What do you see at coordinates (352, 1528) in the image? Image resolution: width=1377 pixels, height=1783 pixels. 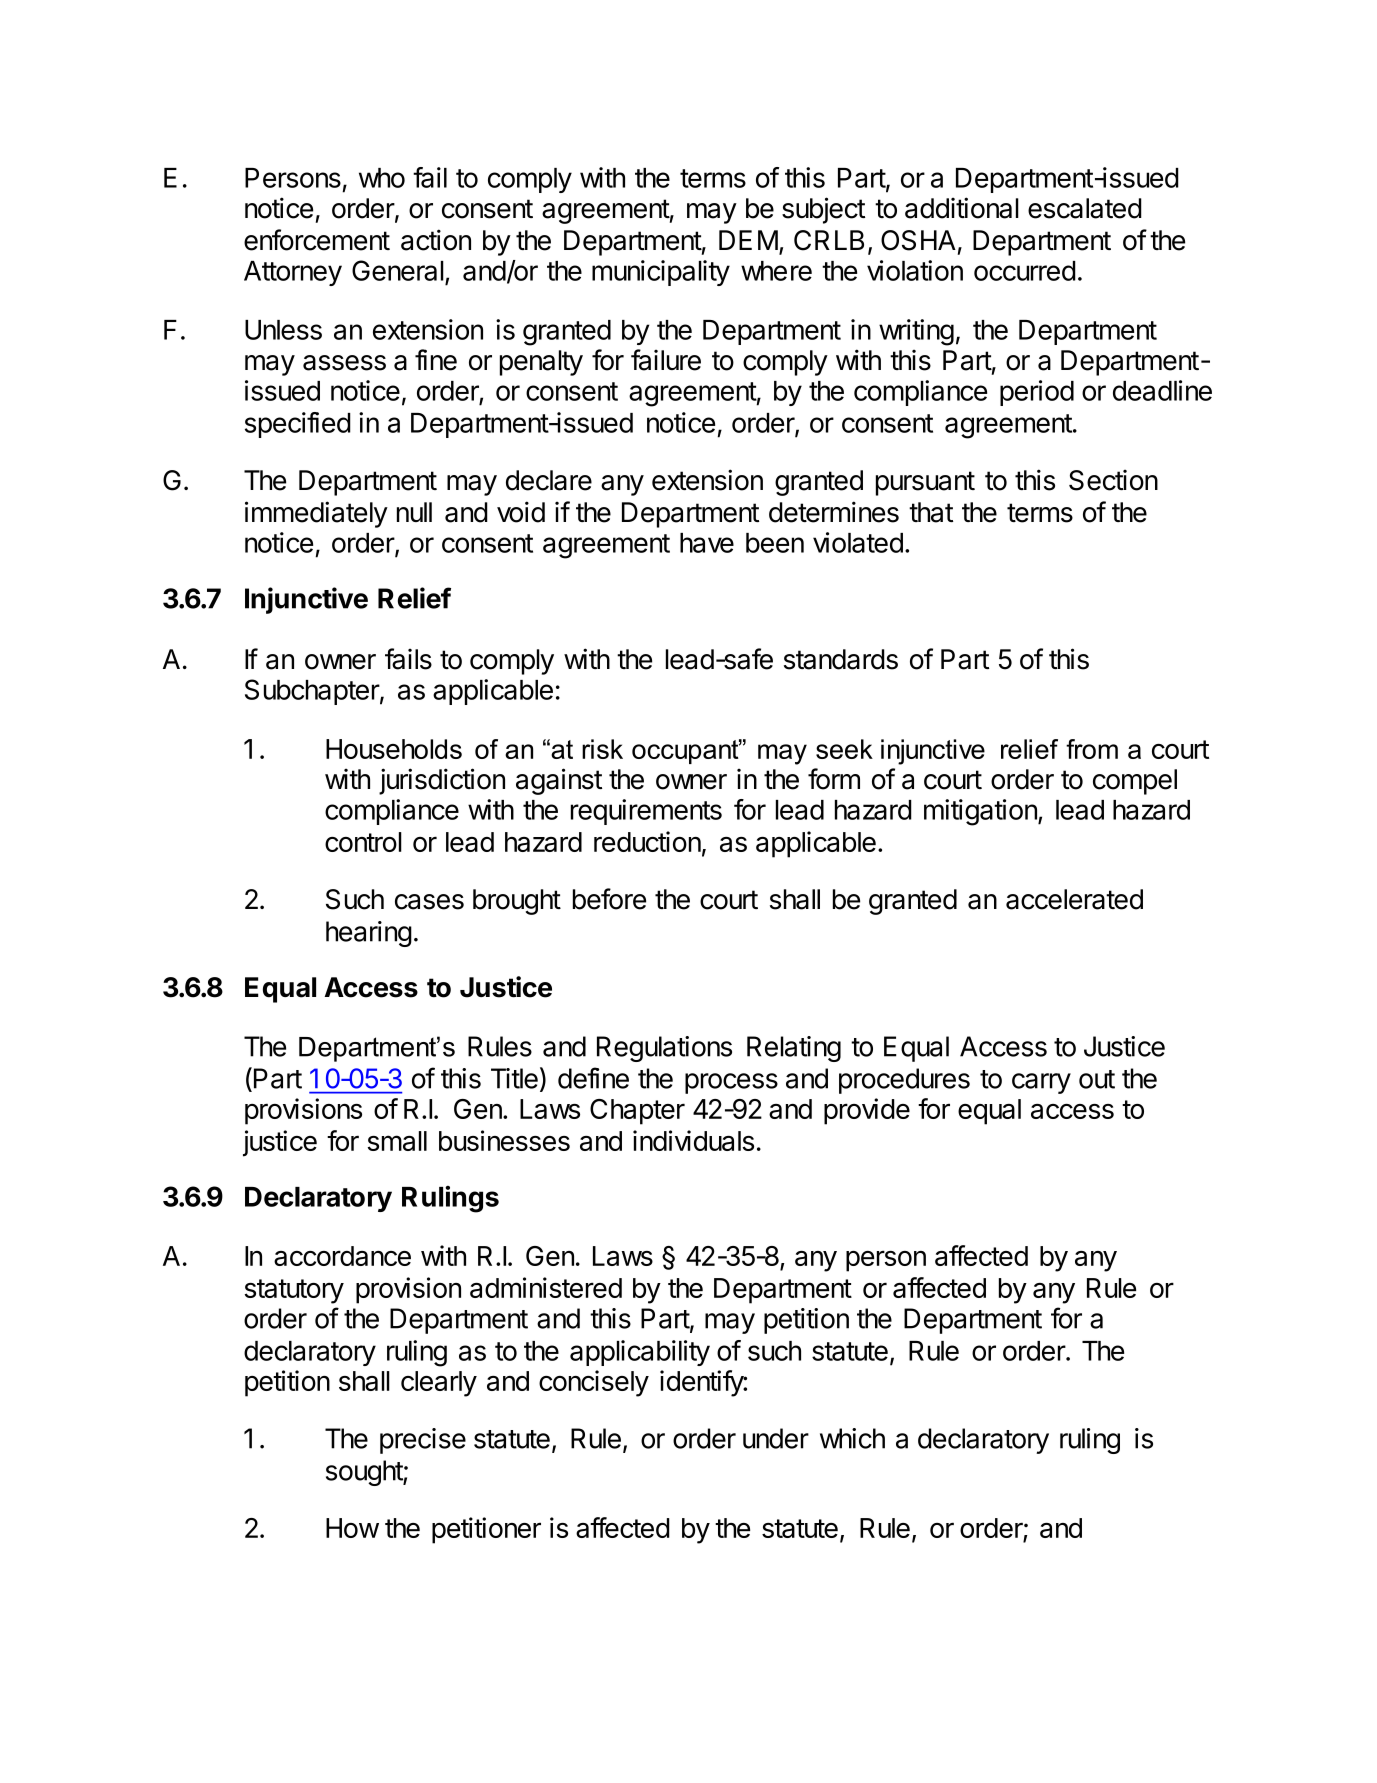 I see `How` at bounding box center [352, 1528].
